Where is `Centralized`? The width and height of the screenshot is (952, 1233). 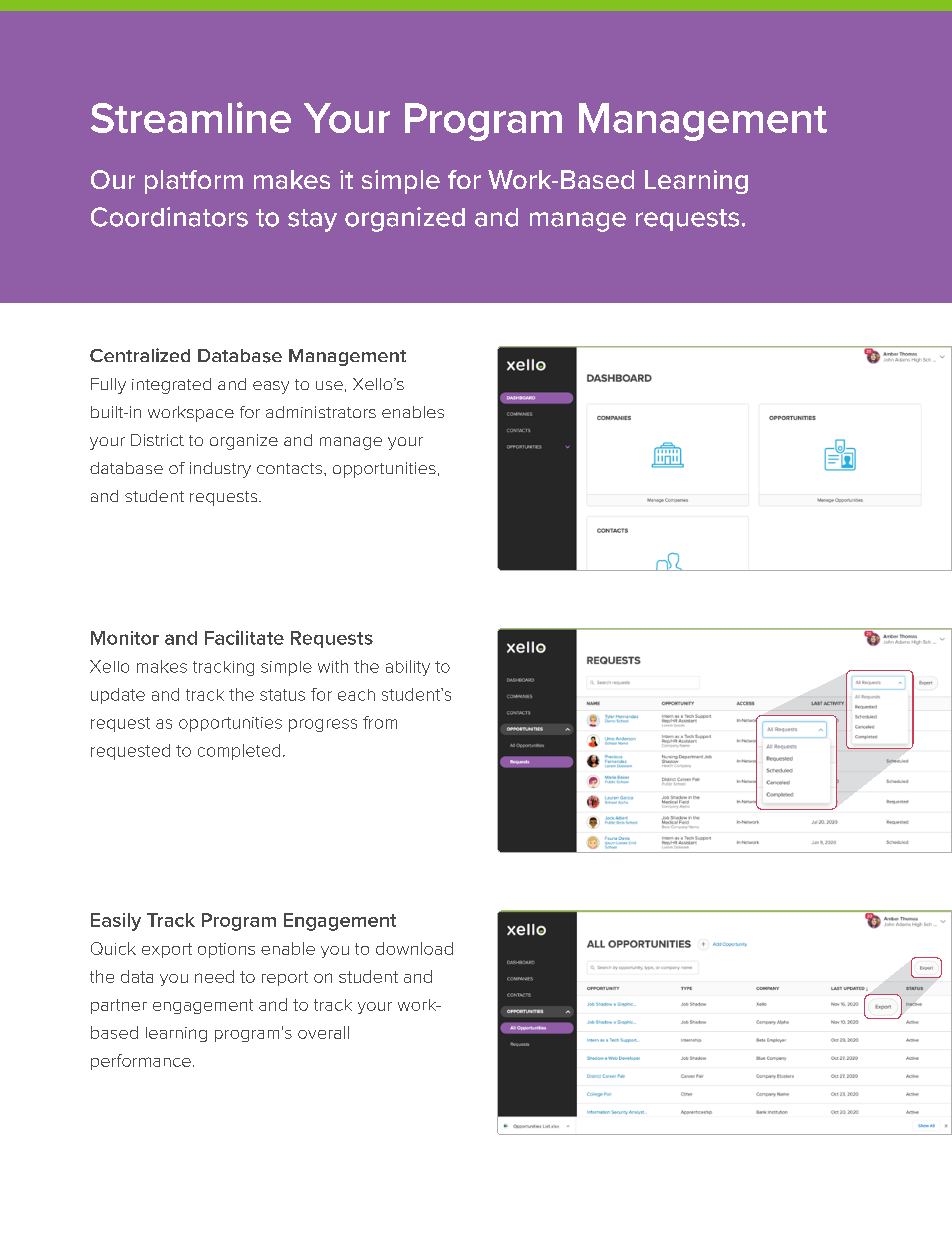
Centralized is located at coordinates (140, 355).
